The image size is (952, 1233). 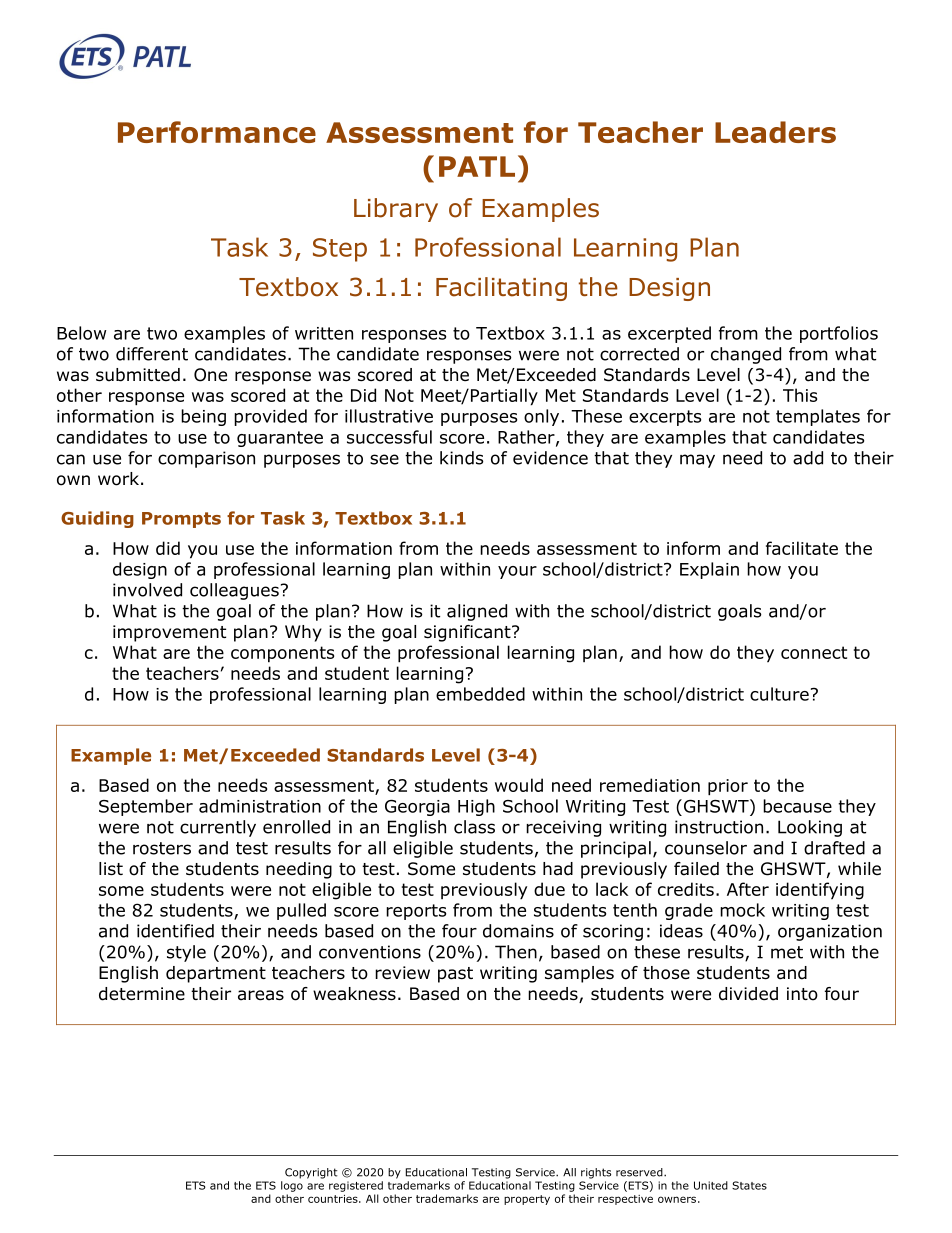 I want to click on facilitate, so click(x=802, y=548).
